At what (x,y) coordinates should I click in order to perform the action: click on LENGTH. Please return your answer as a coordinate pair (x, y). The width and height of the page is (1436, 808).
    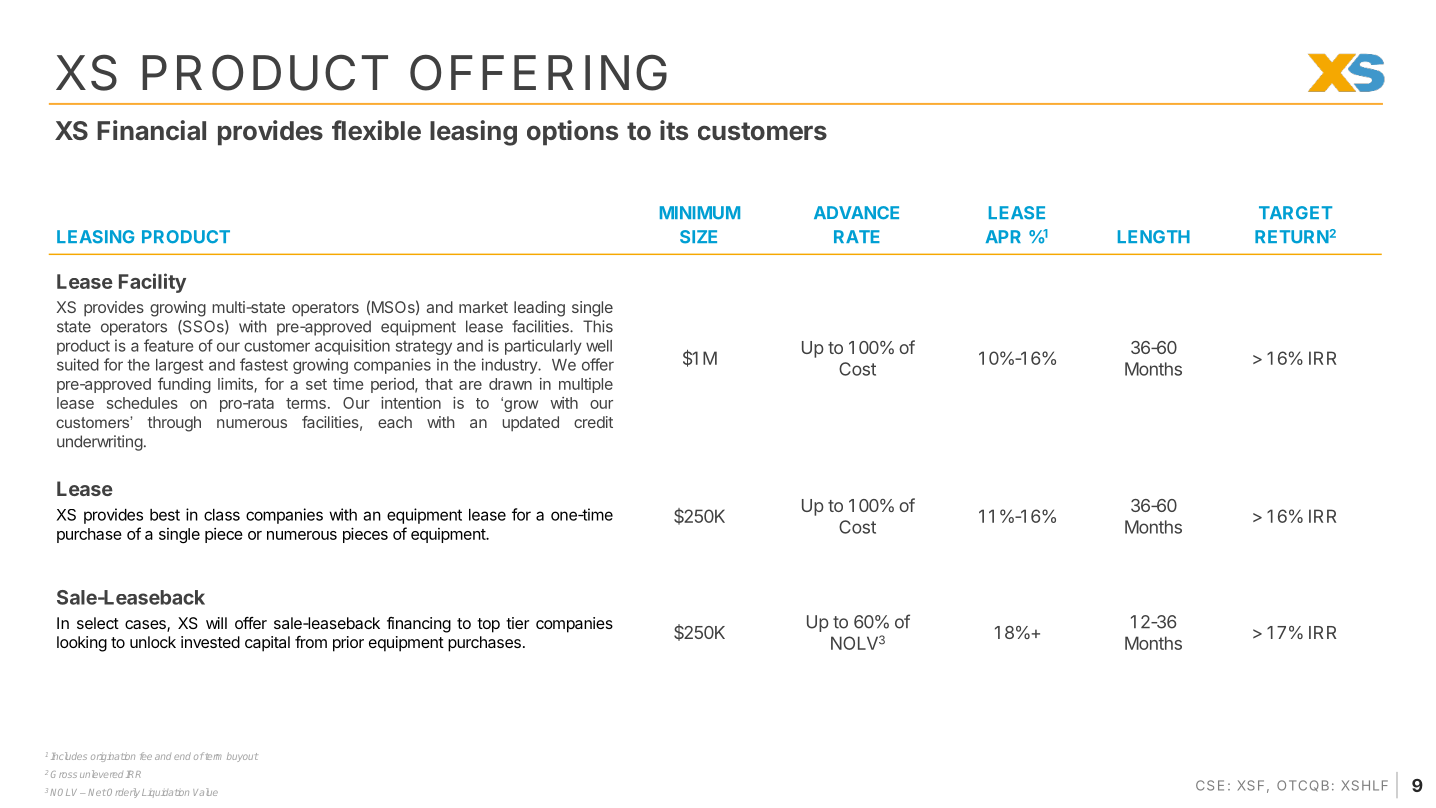
    Looking at the image, I should click on (1154, 237).
